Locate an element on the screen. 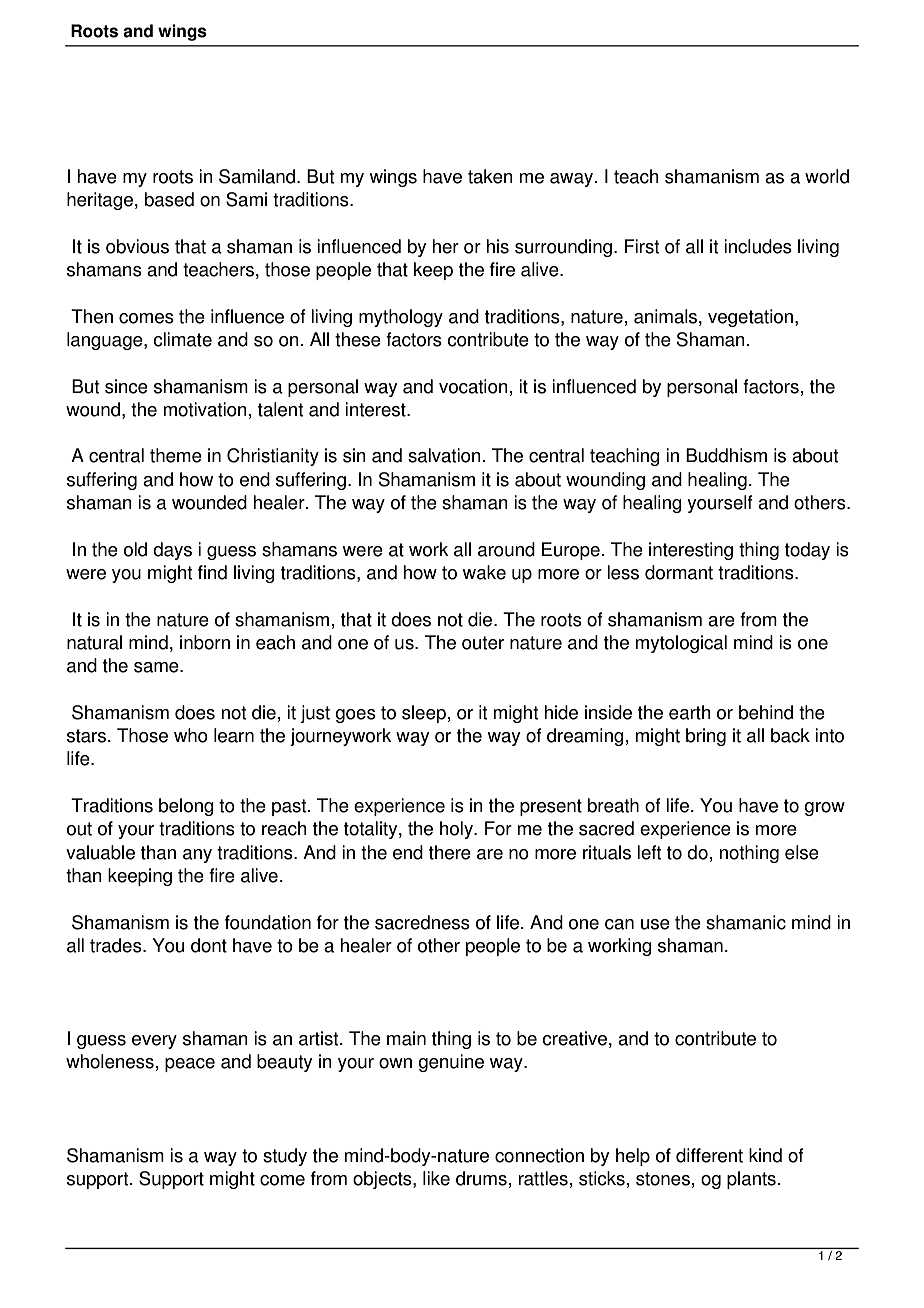  there is located at coordinates (450, 852).
